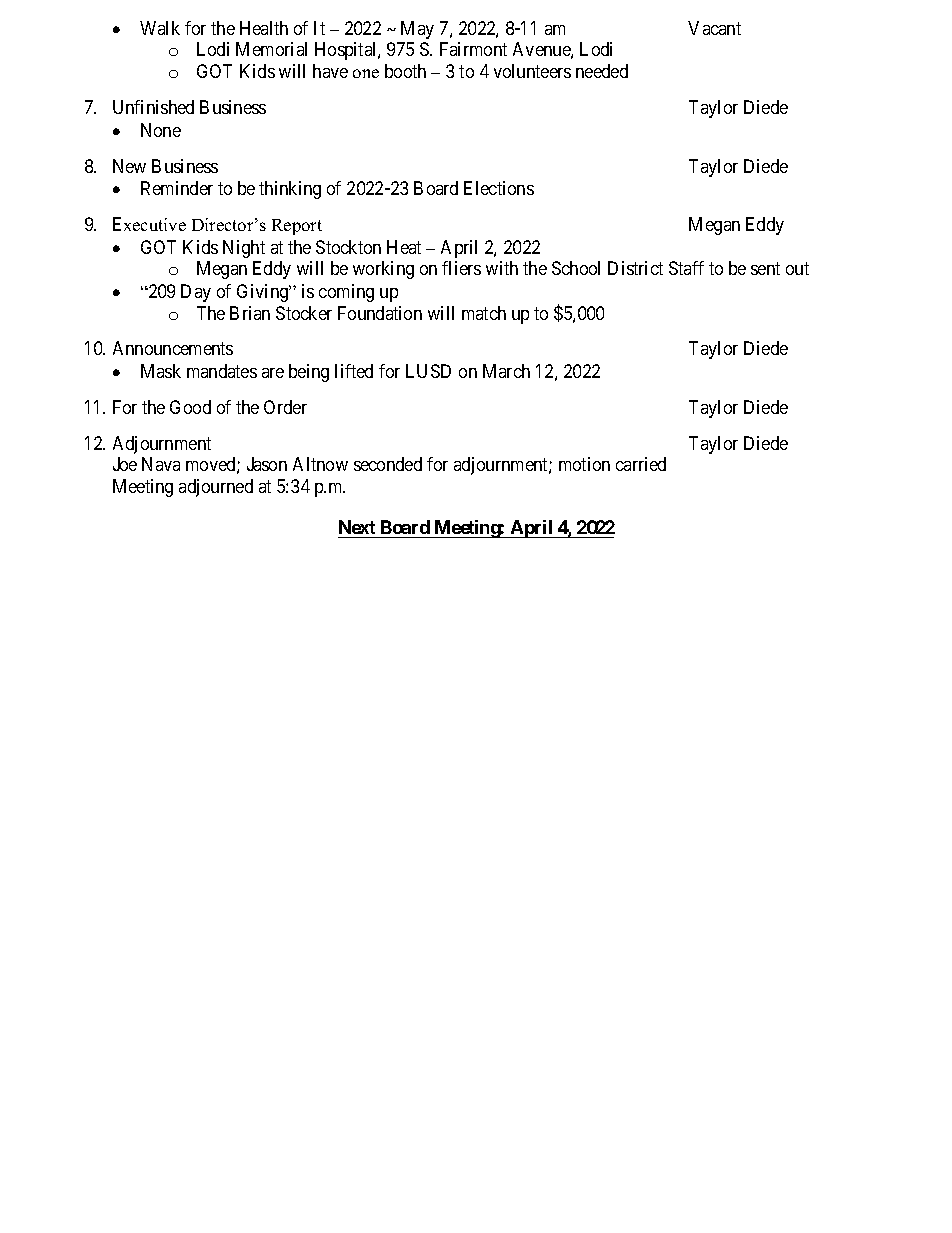  What do you see at coordinates (149, 224) in the screenshot?
I see `Executive` at bounding box center [149, 224].
